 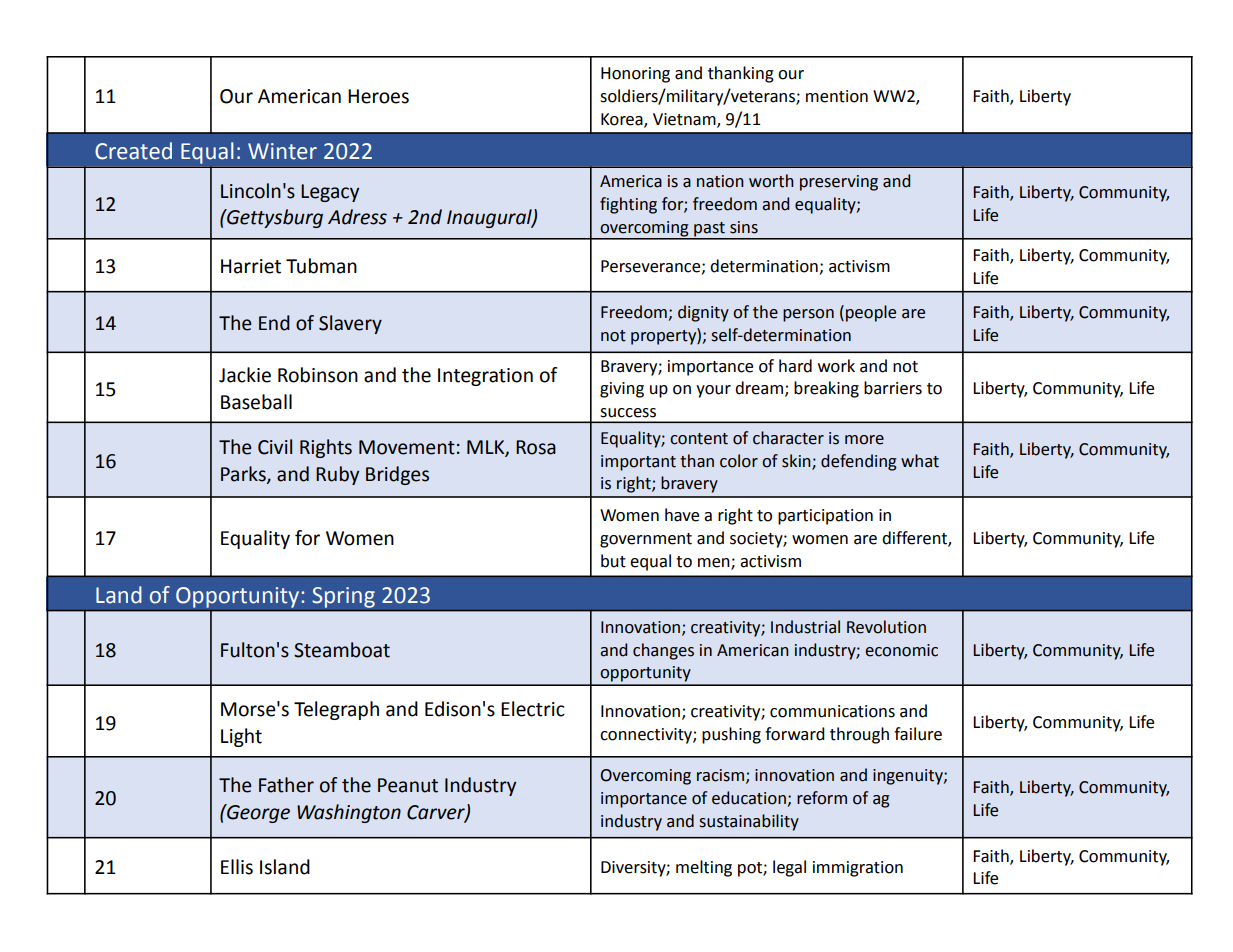 What do you see at coordinates (623, 120) in the screenshot?
I see `Korea` at bounding box center [623, 120].
